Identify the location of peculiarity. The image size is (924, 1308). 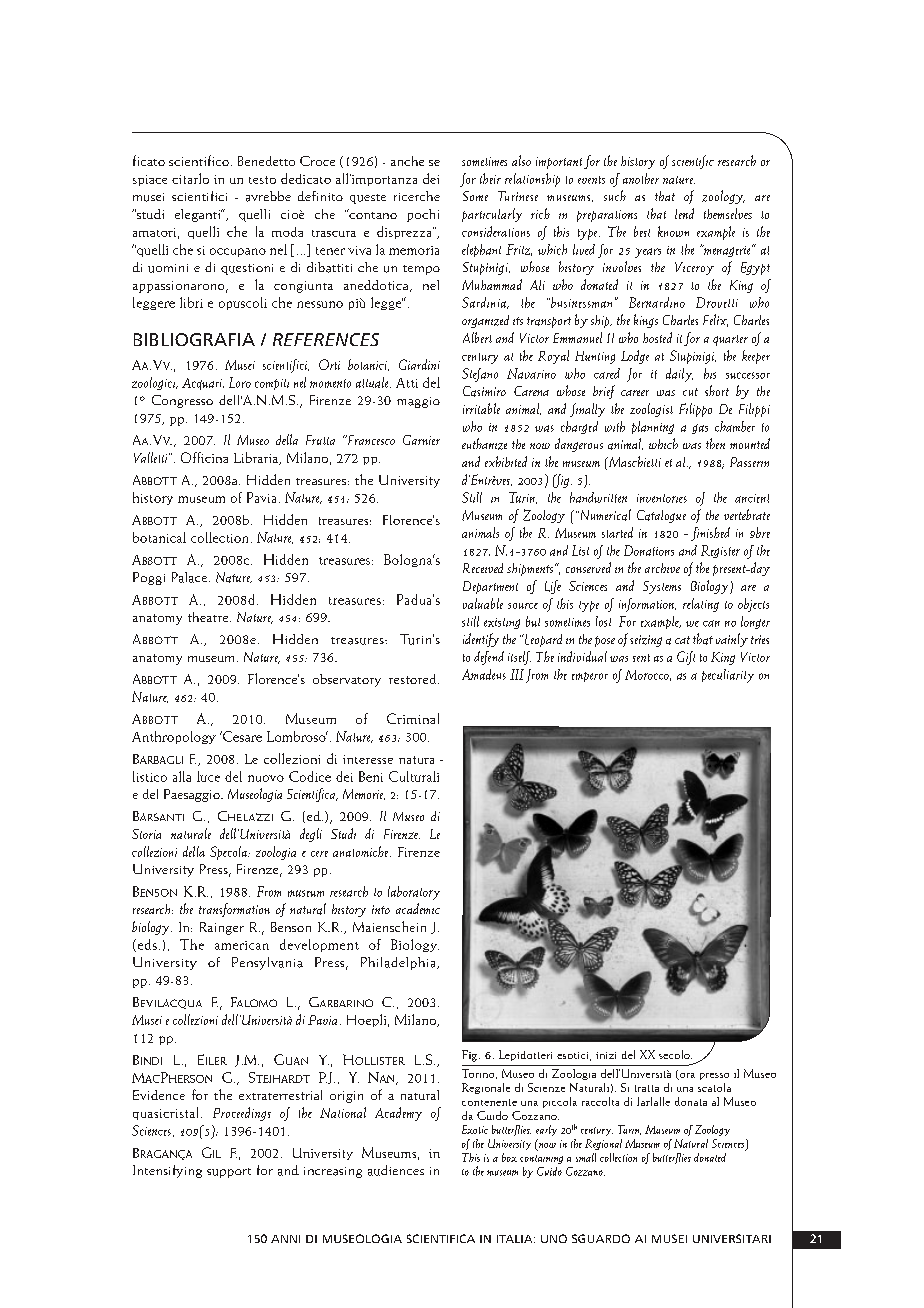
(728, 676).
